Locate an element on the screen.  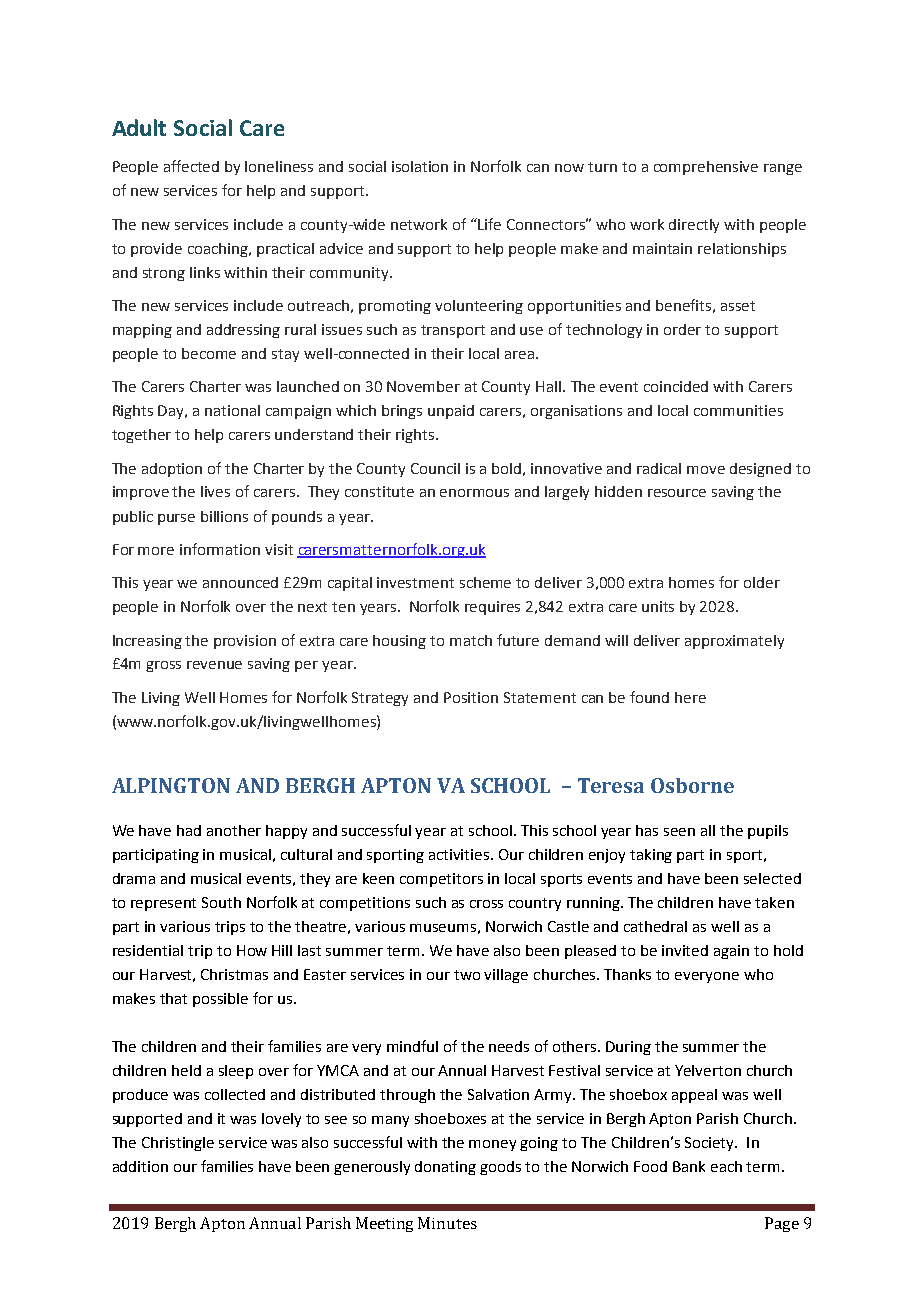
activities is located at coordinates (460, 854).
